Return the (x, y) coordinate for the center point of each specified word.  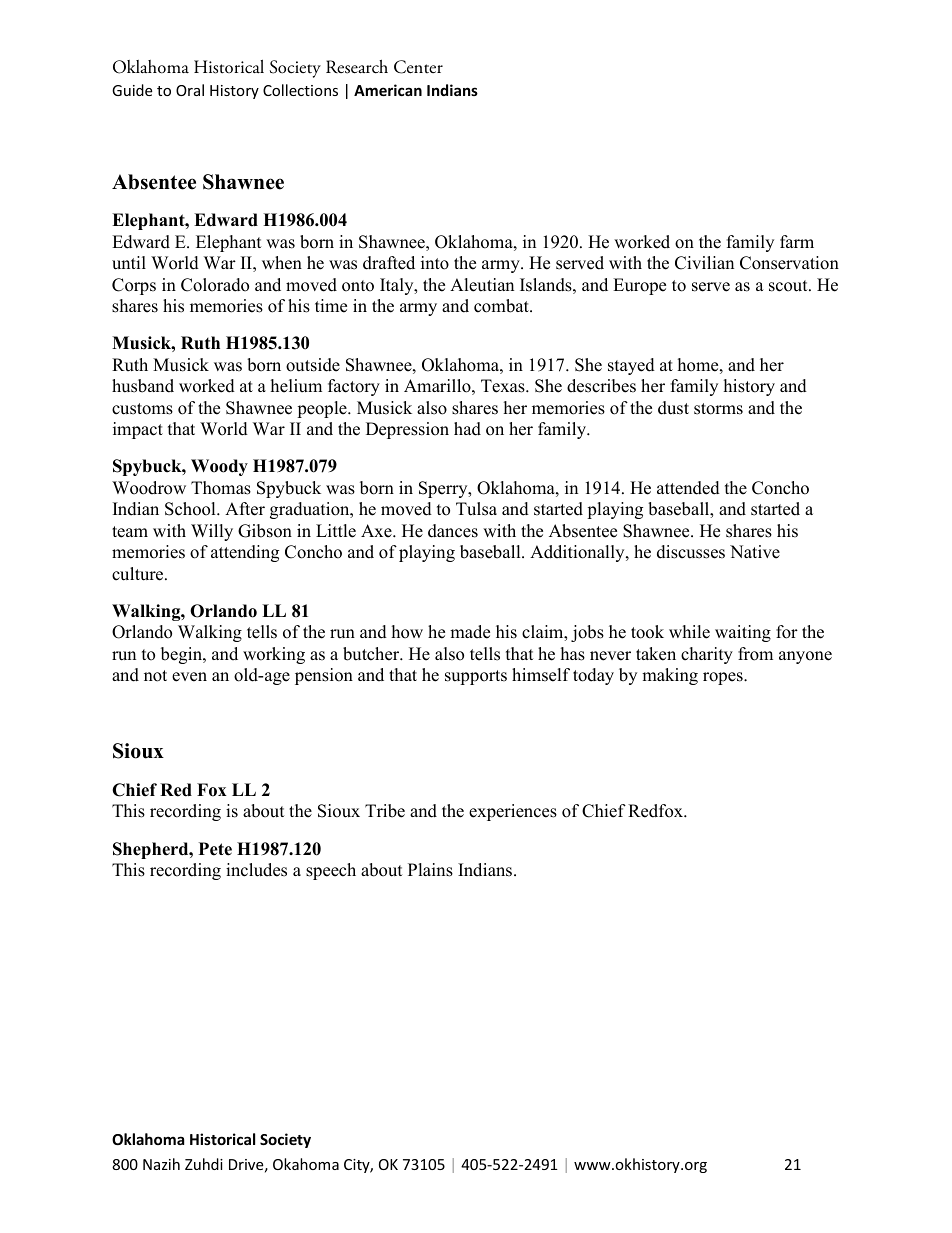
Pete (215, 849)
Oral (190, 90)
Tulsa (476, 509)
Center (418, 67)
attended (688, 488)
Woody (219, 467)
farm (797, 241)
